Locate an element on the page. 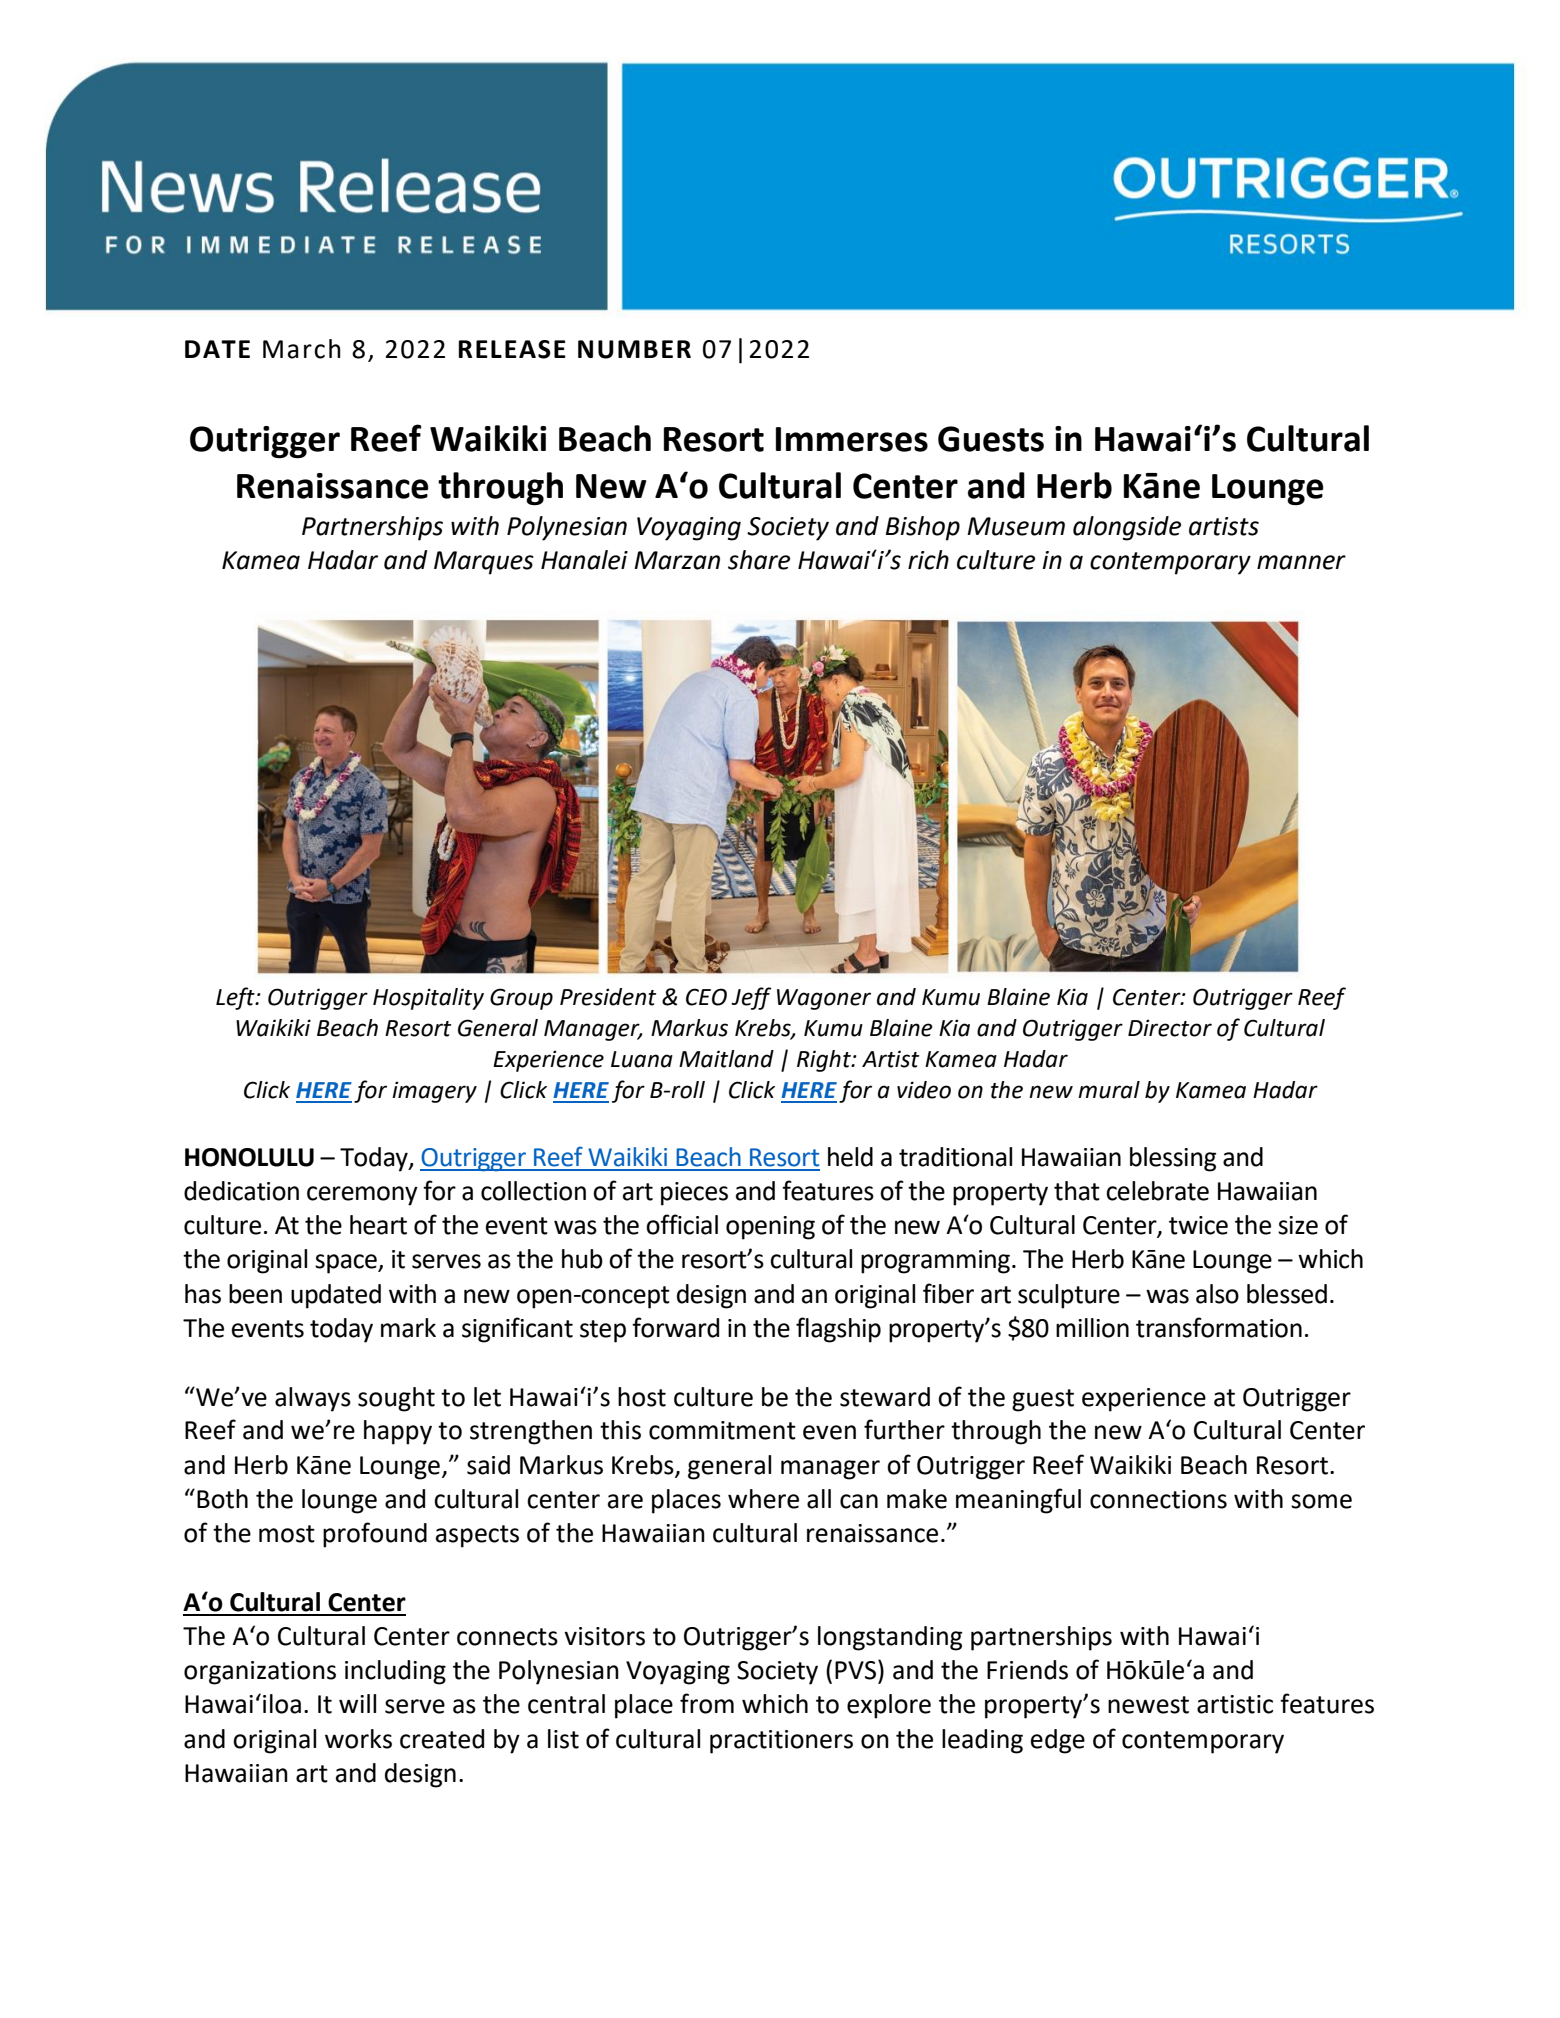  March is located at coordinates (302, 349).
